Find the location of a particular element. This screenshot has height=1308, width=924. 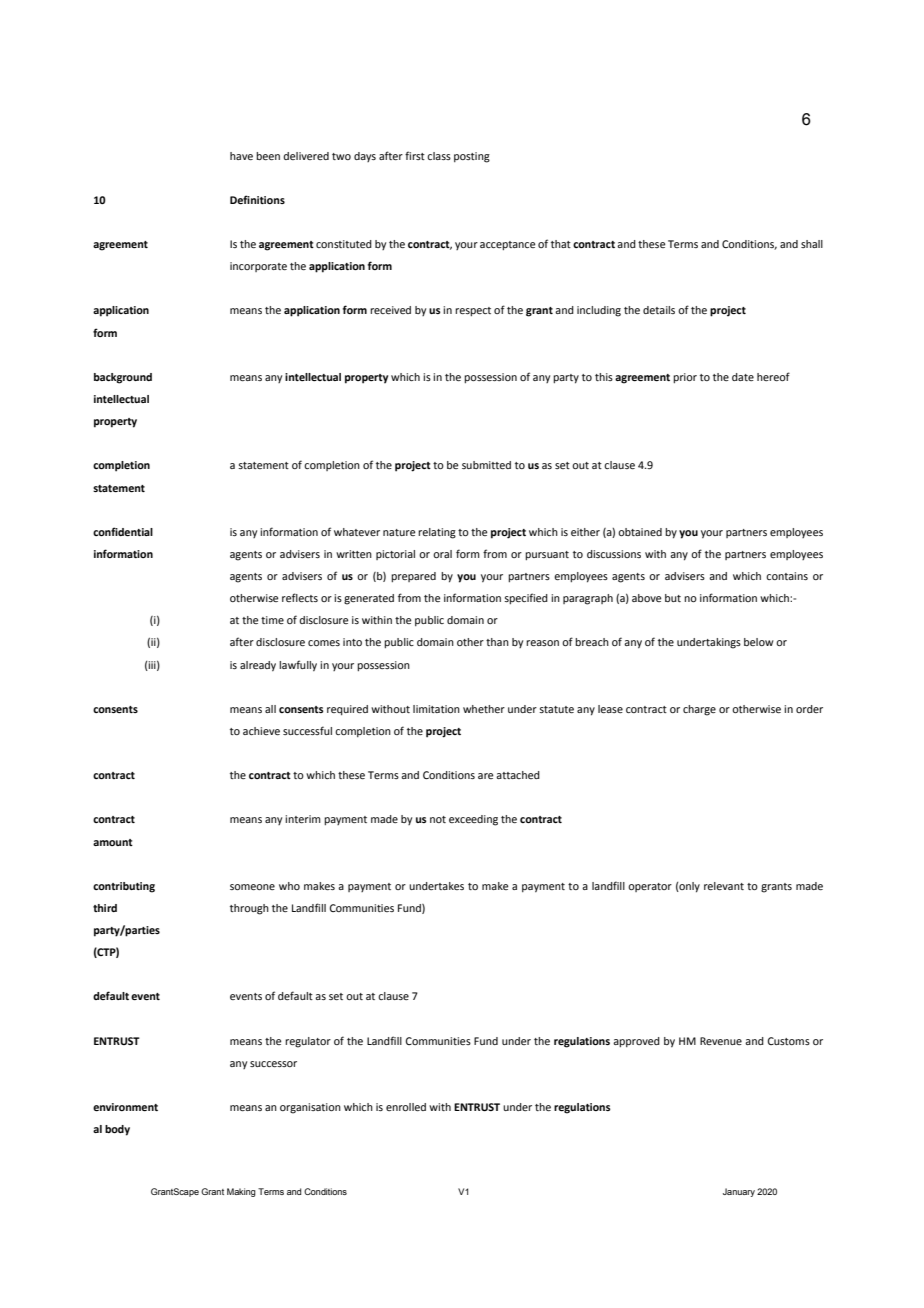

posting is located at coordinates (472, 157).
